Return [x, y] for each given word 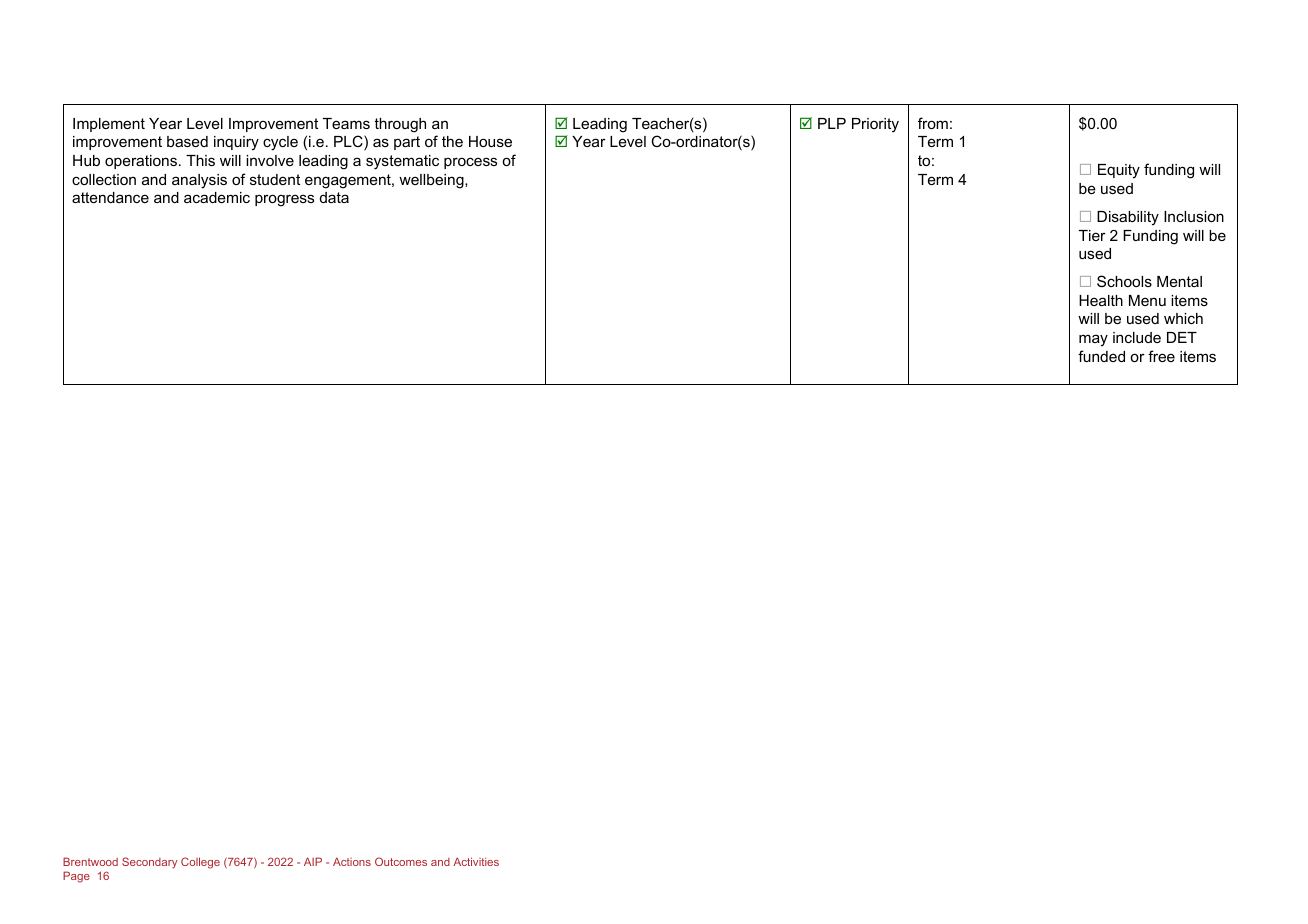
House [490, 141]
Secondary [149, 863]
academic [217, 197]
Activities [476, 861]
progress [284, 200]
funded [1101, 356]
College [200, 863]
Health [1101, 300]
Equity [1119, 171]
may [1093, 340]
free [1161, 356]
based [187, 141]
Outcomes [401, 861]
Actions [352, 861]
